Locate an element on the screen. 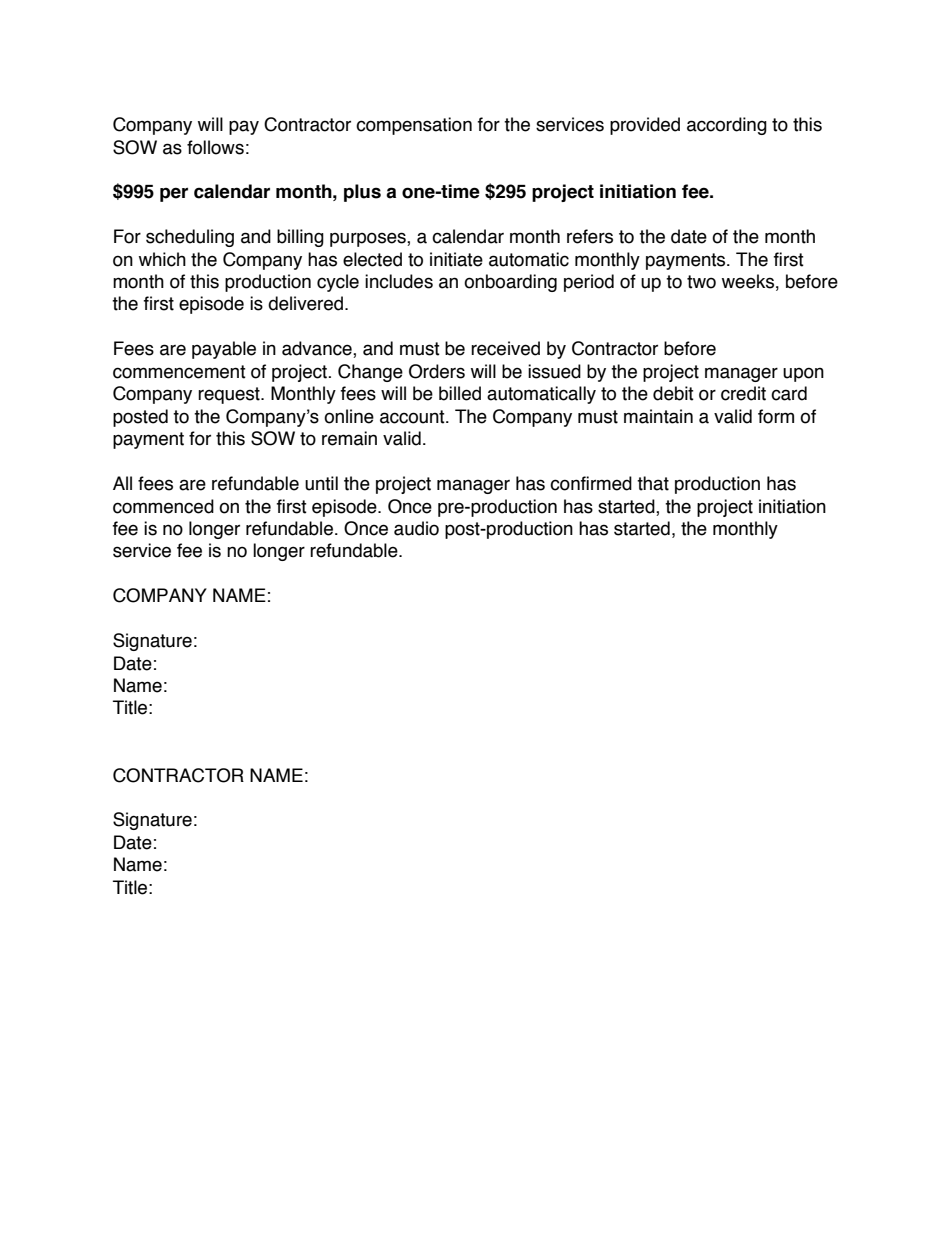  follows is located at coordinates (215, 147).
